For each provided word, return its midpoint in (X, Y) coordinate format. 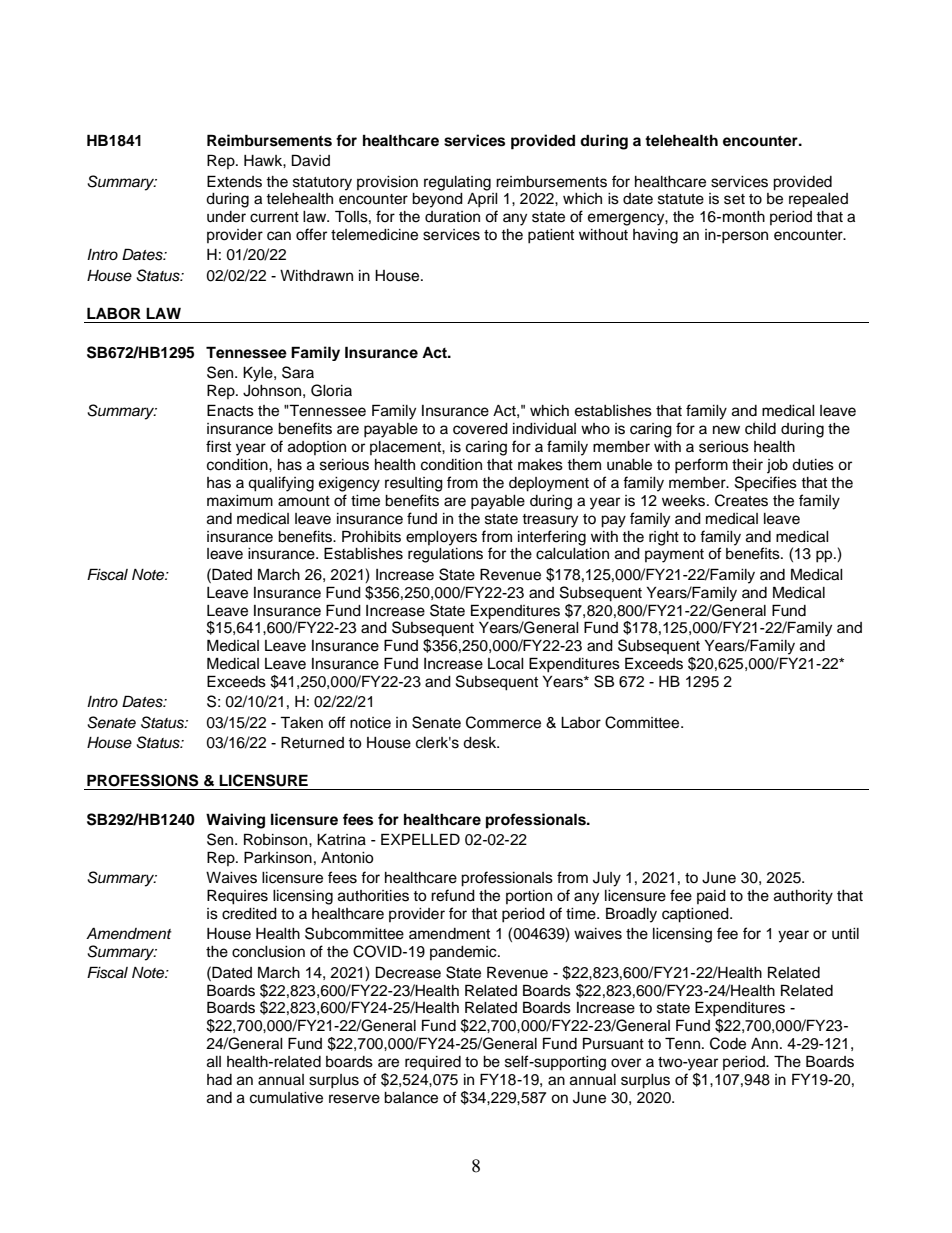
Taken (301, 722)
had (219, 1080)
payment (674, 556)
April (482, 200)
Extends (234, 181)
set (734, 199)
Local (506, 664)
